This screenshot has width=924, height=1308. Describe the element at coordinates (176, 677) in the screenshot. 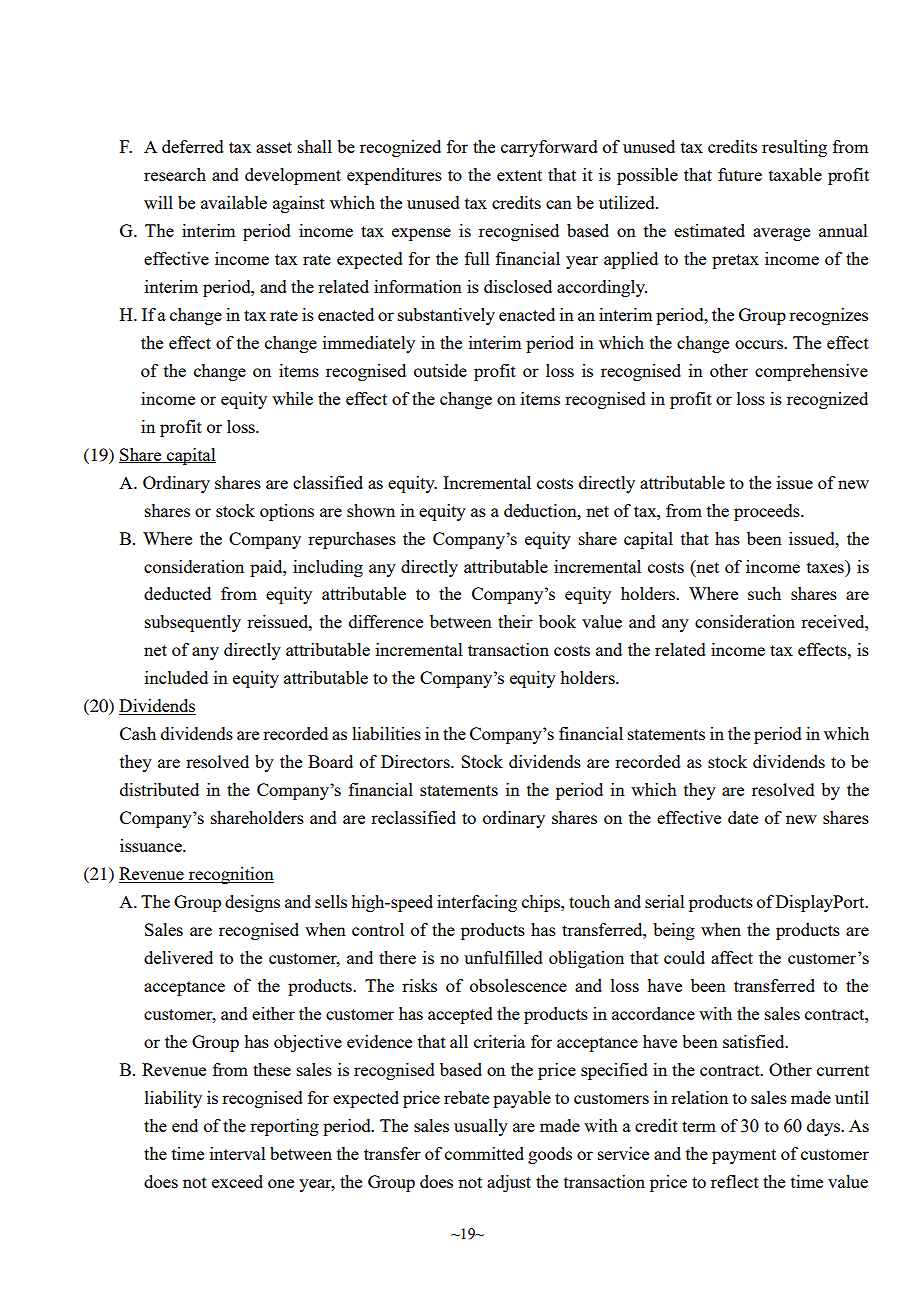

I see `included` at that location.
